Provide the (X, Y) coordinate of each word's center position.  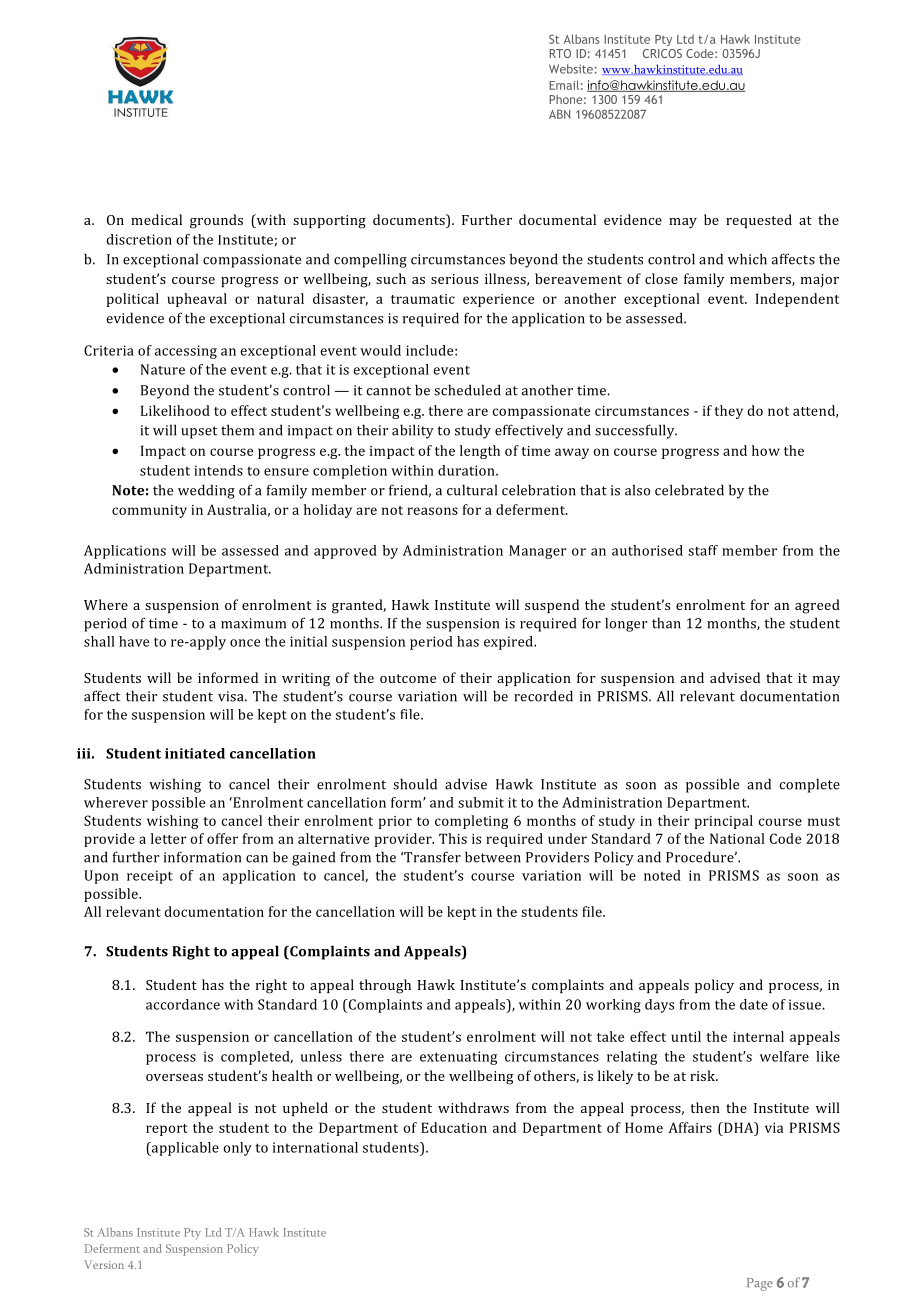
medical (156, 219)
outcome (408, 678)
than (666, 623)
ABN (559, 114)
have (134, 641)
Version (104, 1264)
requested (759, 221)
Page (760, 1284)
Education (454, 1127)
